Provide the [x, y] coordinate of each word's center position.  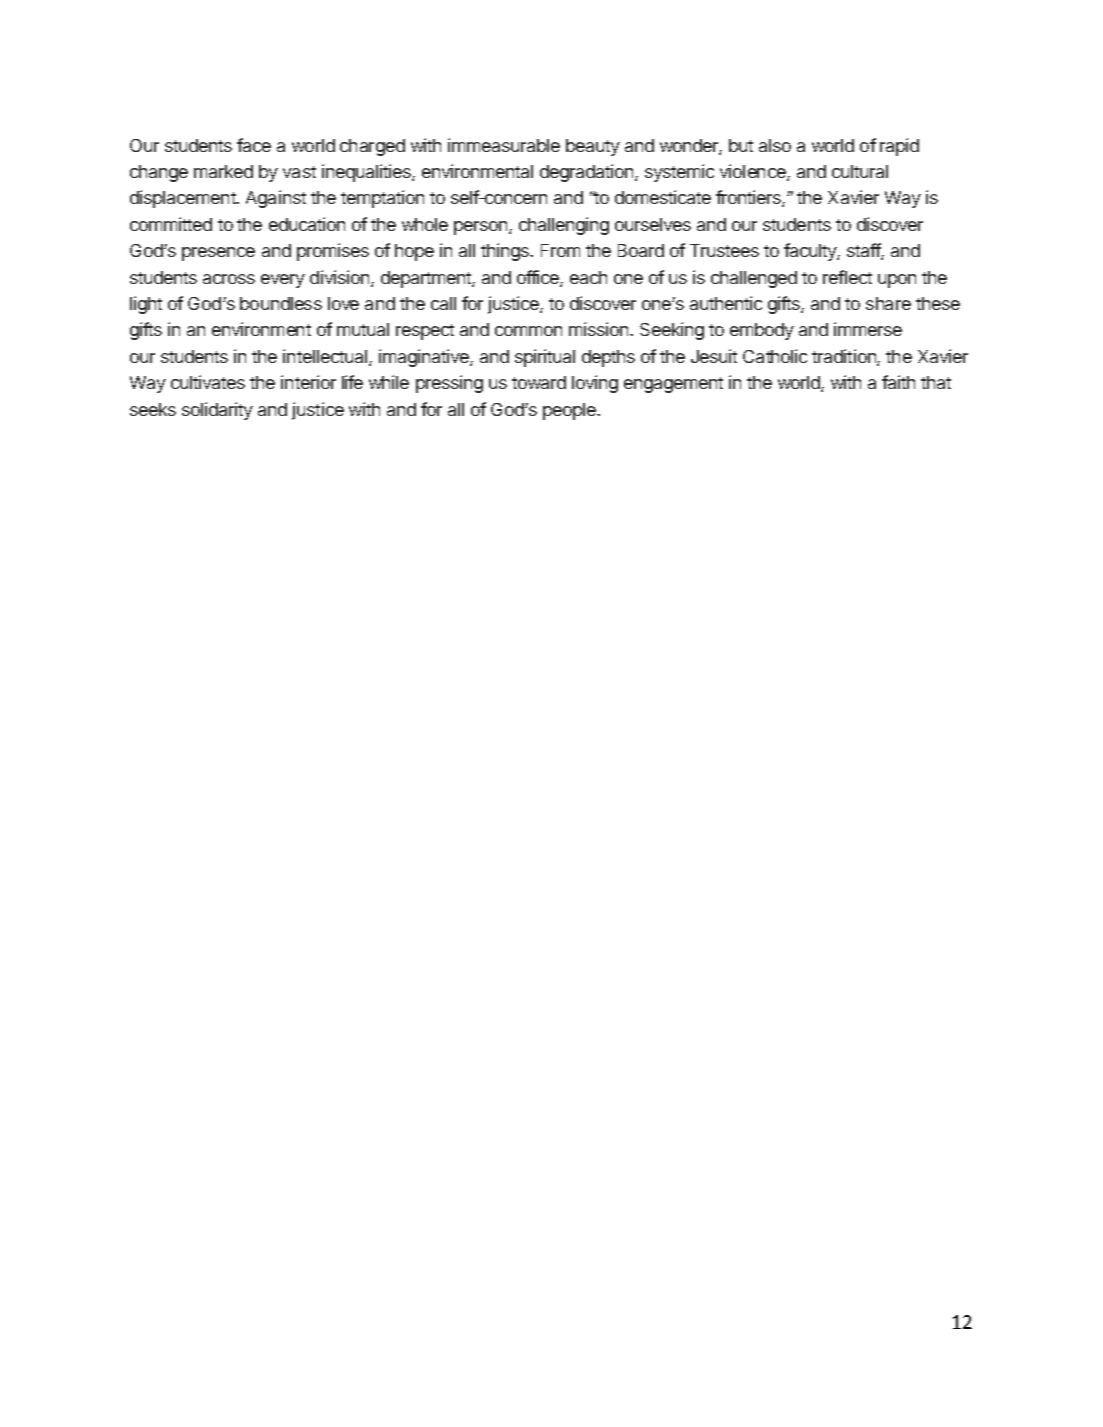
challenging [564, 226]
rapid [899, 147]
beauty [593, 147]
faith [898, 382]
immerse [868, 329]
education [307, 224]
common [528, 331]
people [570, 411]
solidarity [217, 411]
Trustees [724, 250]
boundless [281, 303]
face [254, 145]
